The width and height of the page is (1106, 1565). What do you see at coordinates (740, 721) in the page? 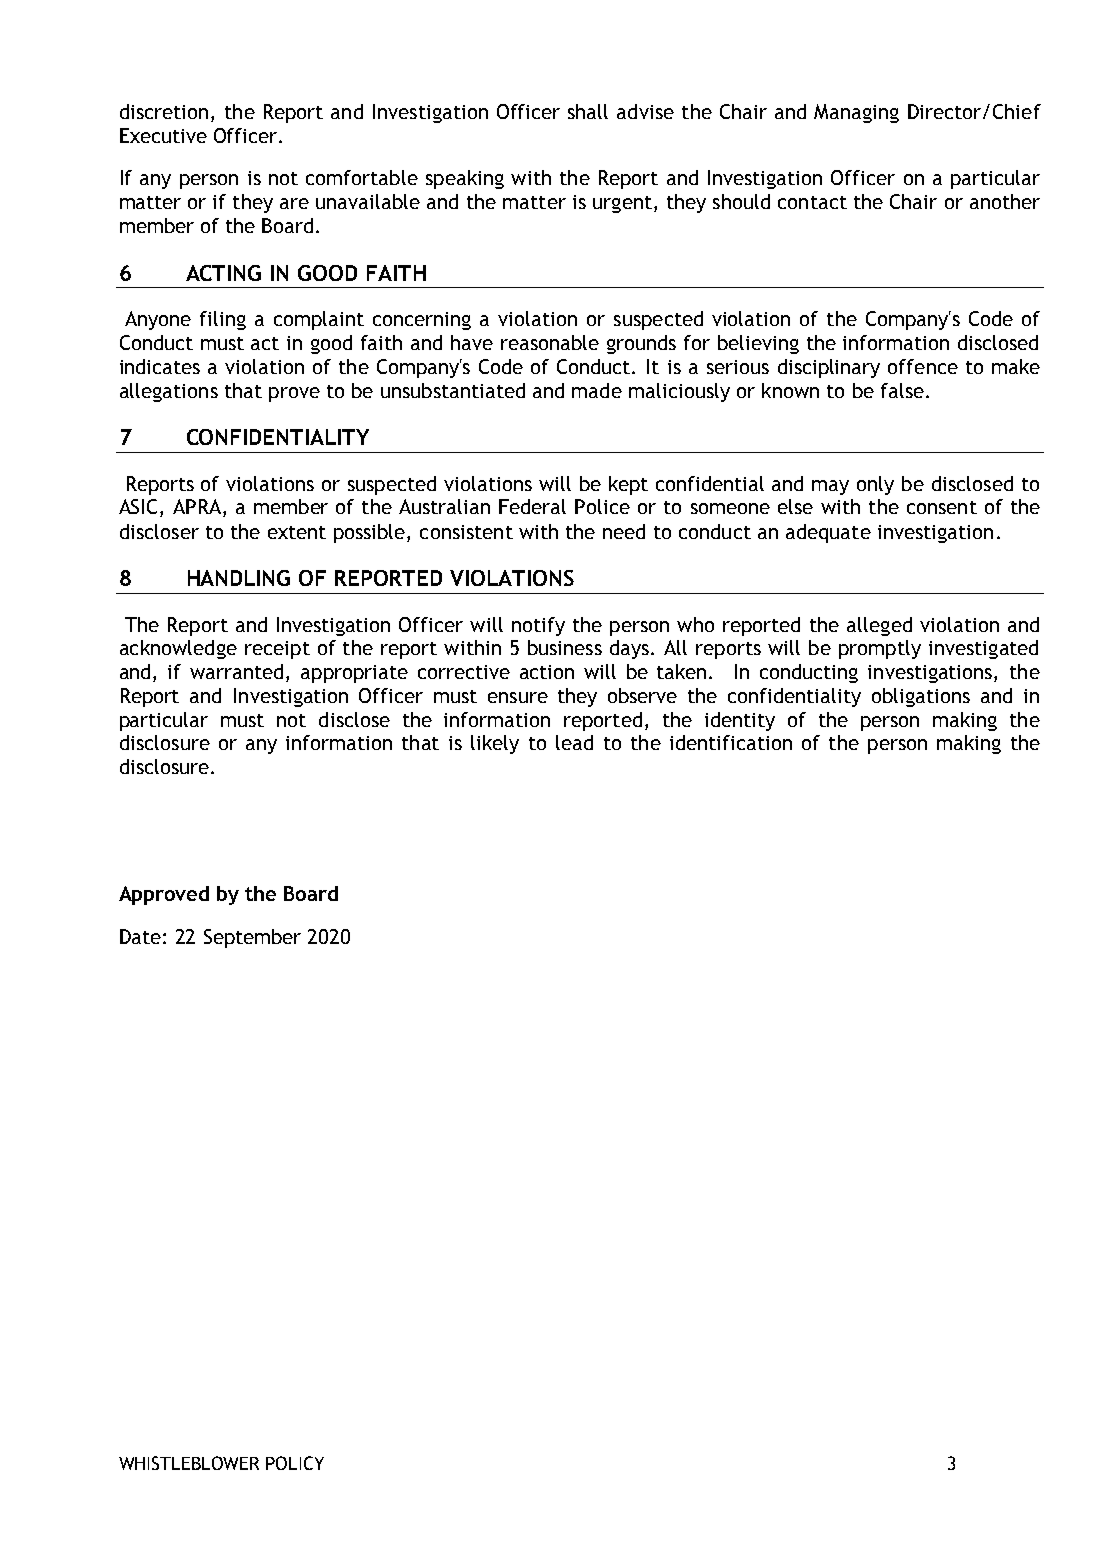
I see `identity` at bounding box center [740, 721].
